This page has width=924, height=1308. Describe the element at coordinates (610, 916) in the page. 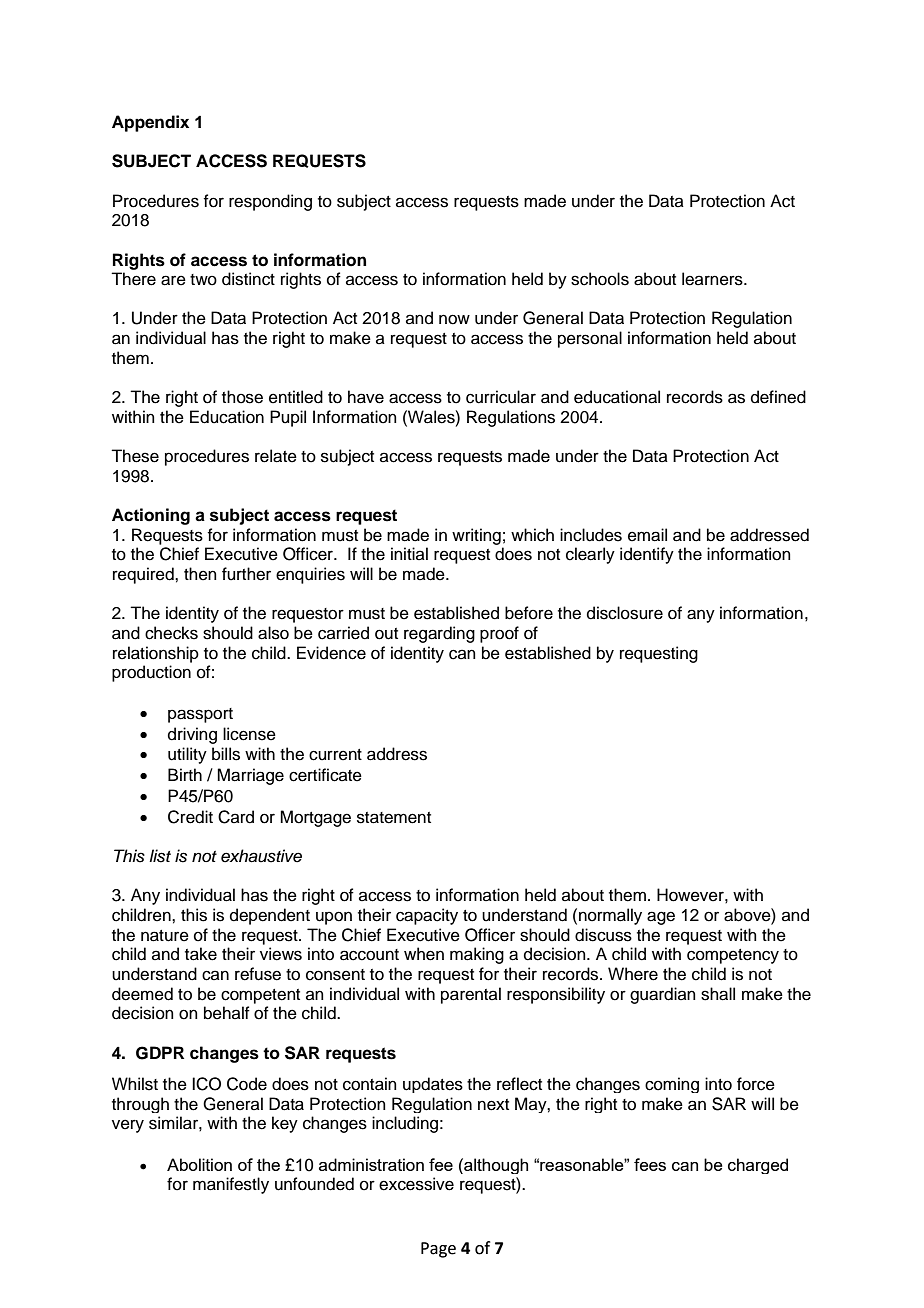

I see `normally` at that location.
